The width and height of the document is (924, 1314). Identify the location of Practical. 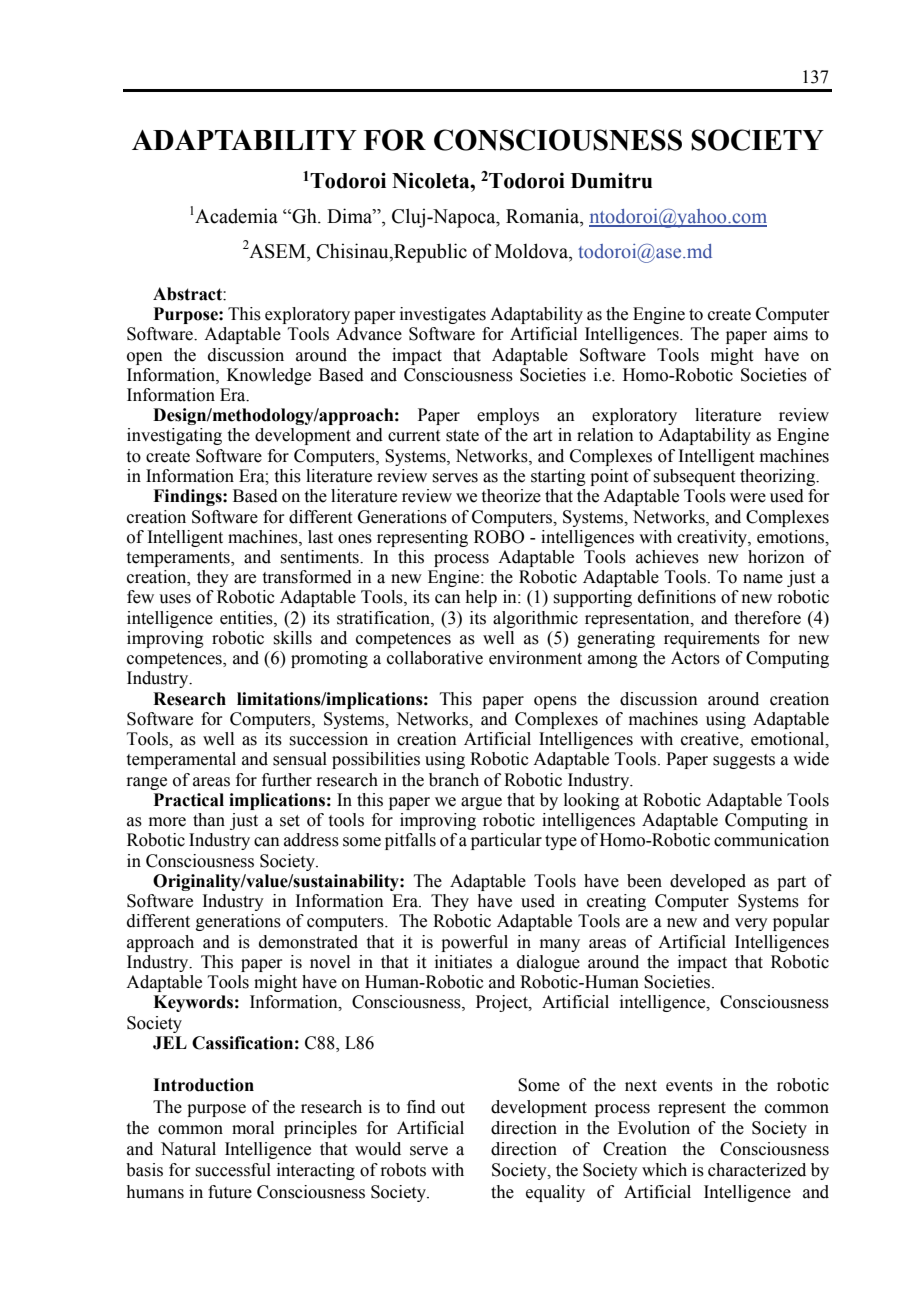
(189, 800).
